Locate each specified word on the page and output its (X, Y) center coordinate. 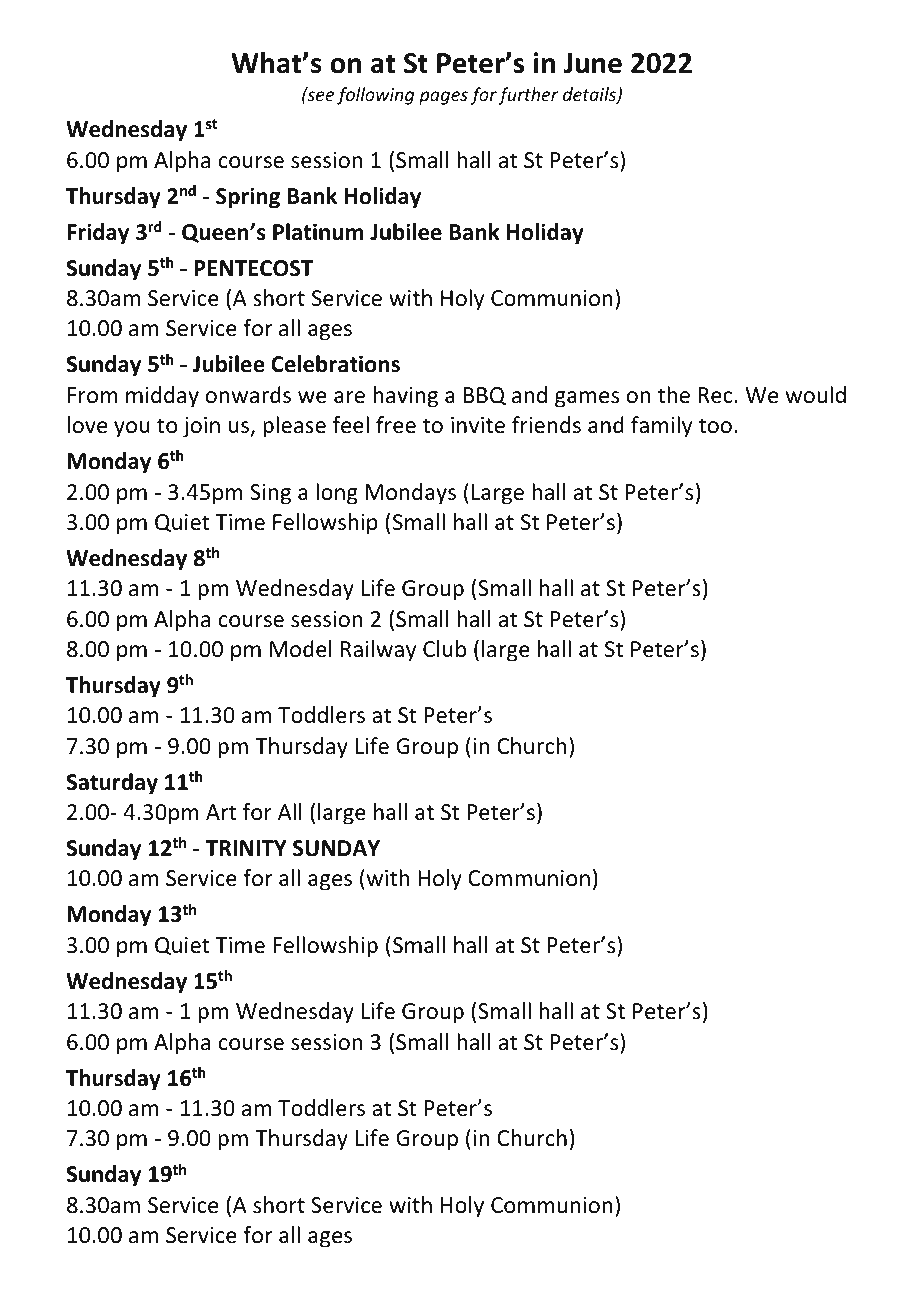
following (375, 96)
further (528, 96)
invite (478, 425)
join (201, 427)
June (592, 63)
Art (221, 812)
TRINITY (246, 848)
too (715, 426)
